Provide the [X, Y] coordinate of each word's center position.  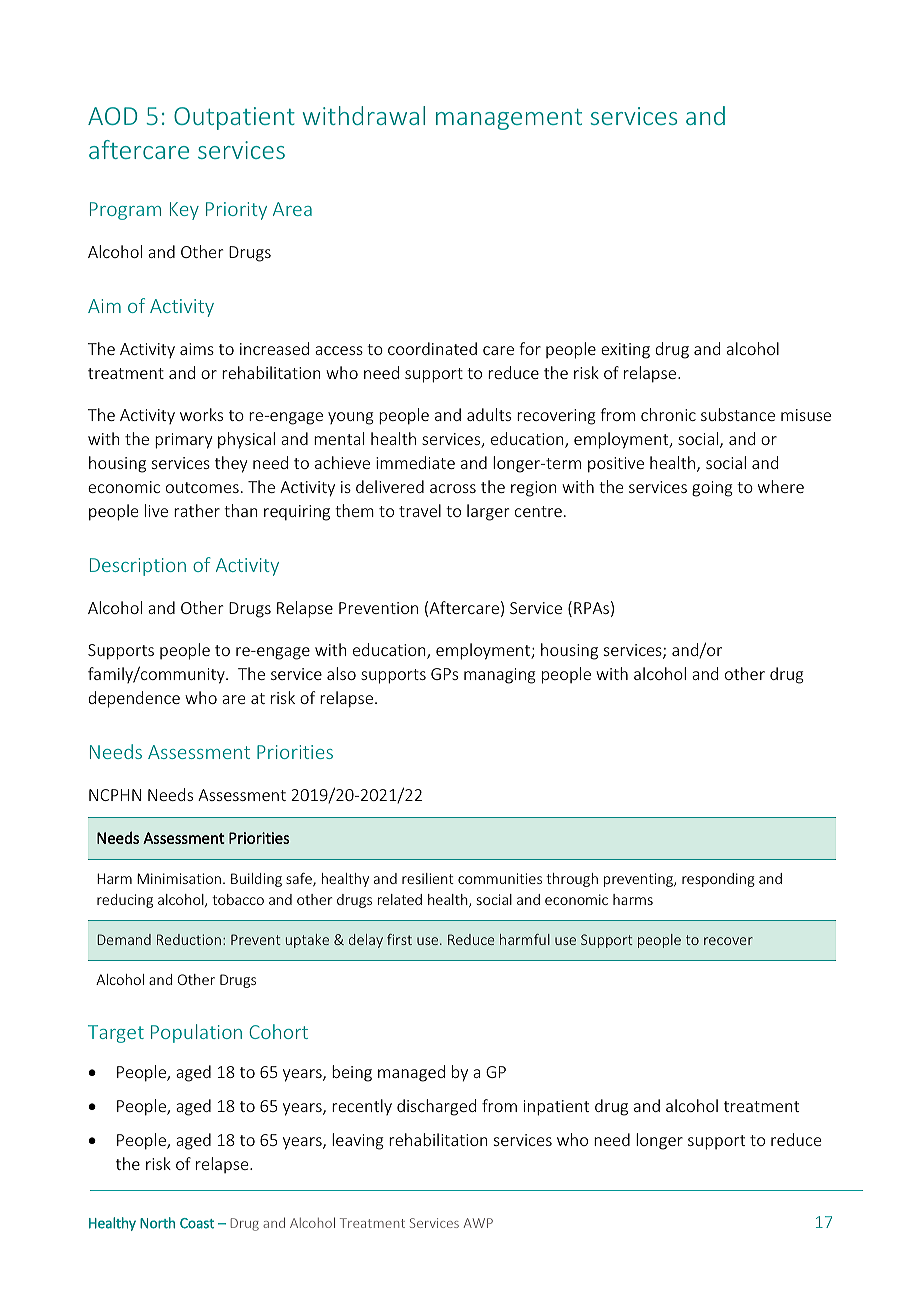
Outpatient [234, 118]
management [509, 119]
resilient [428, 878]
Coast [197, 1223]
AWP [478, 1223]
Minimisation [179, 878]
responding [718, 880]
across [453, 488]
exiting [625, 351]
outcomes [202, 487]
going [712, 489]
